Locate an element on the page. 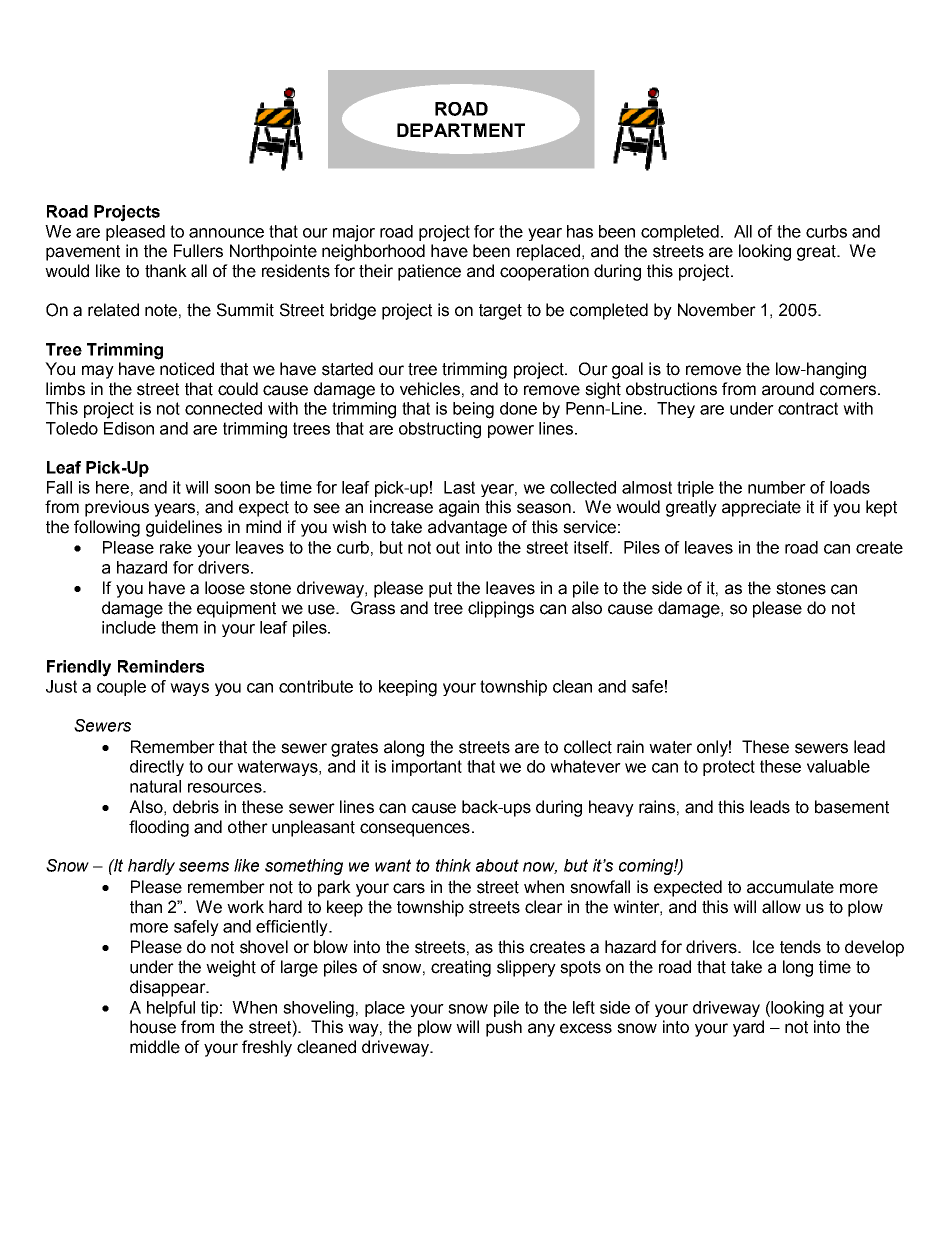 This image has height=1233, width=952. important is located at coordinates (427, 768).
